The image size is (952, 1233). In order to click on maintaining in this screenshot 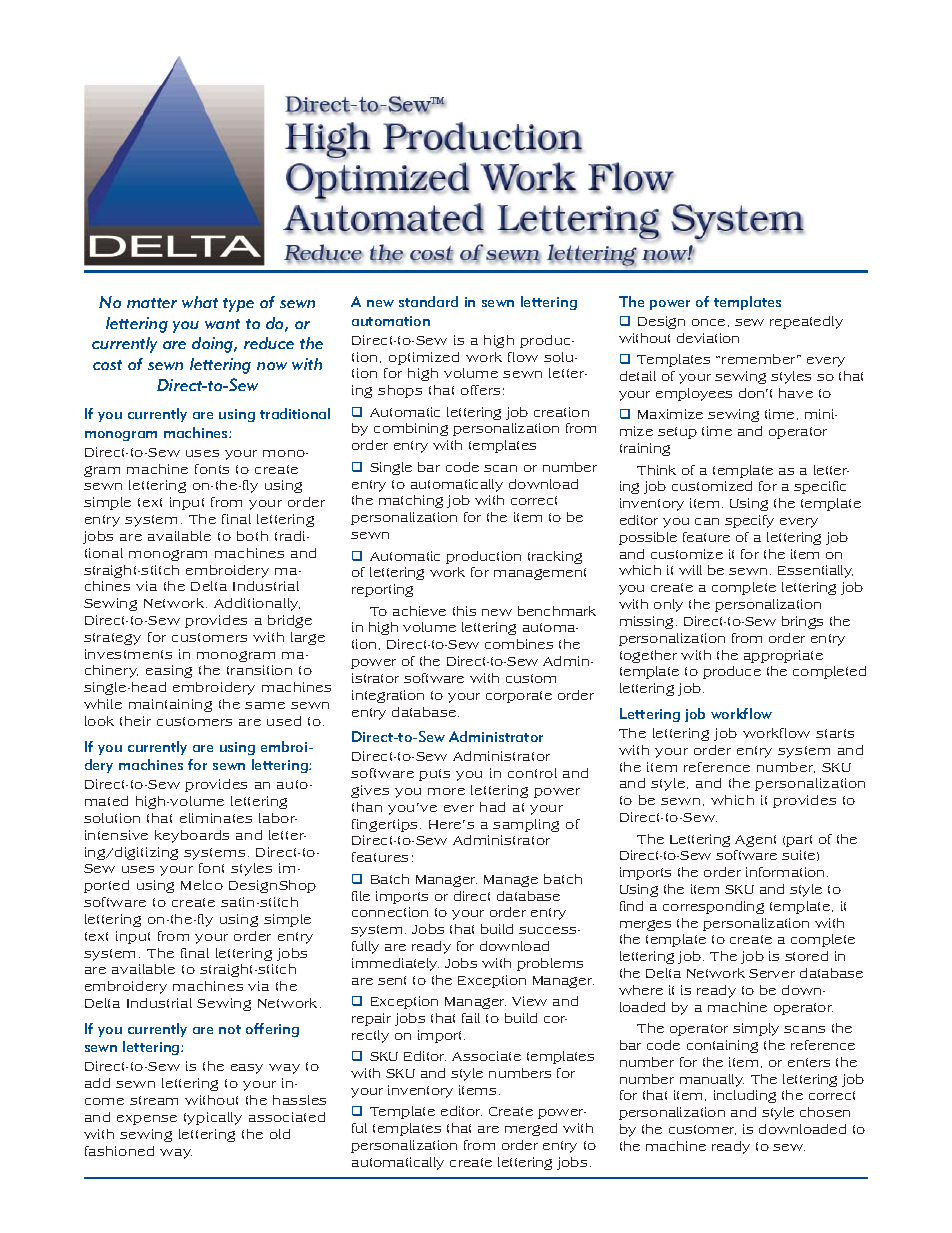, I will do `click(170, 705)`.
